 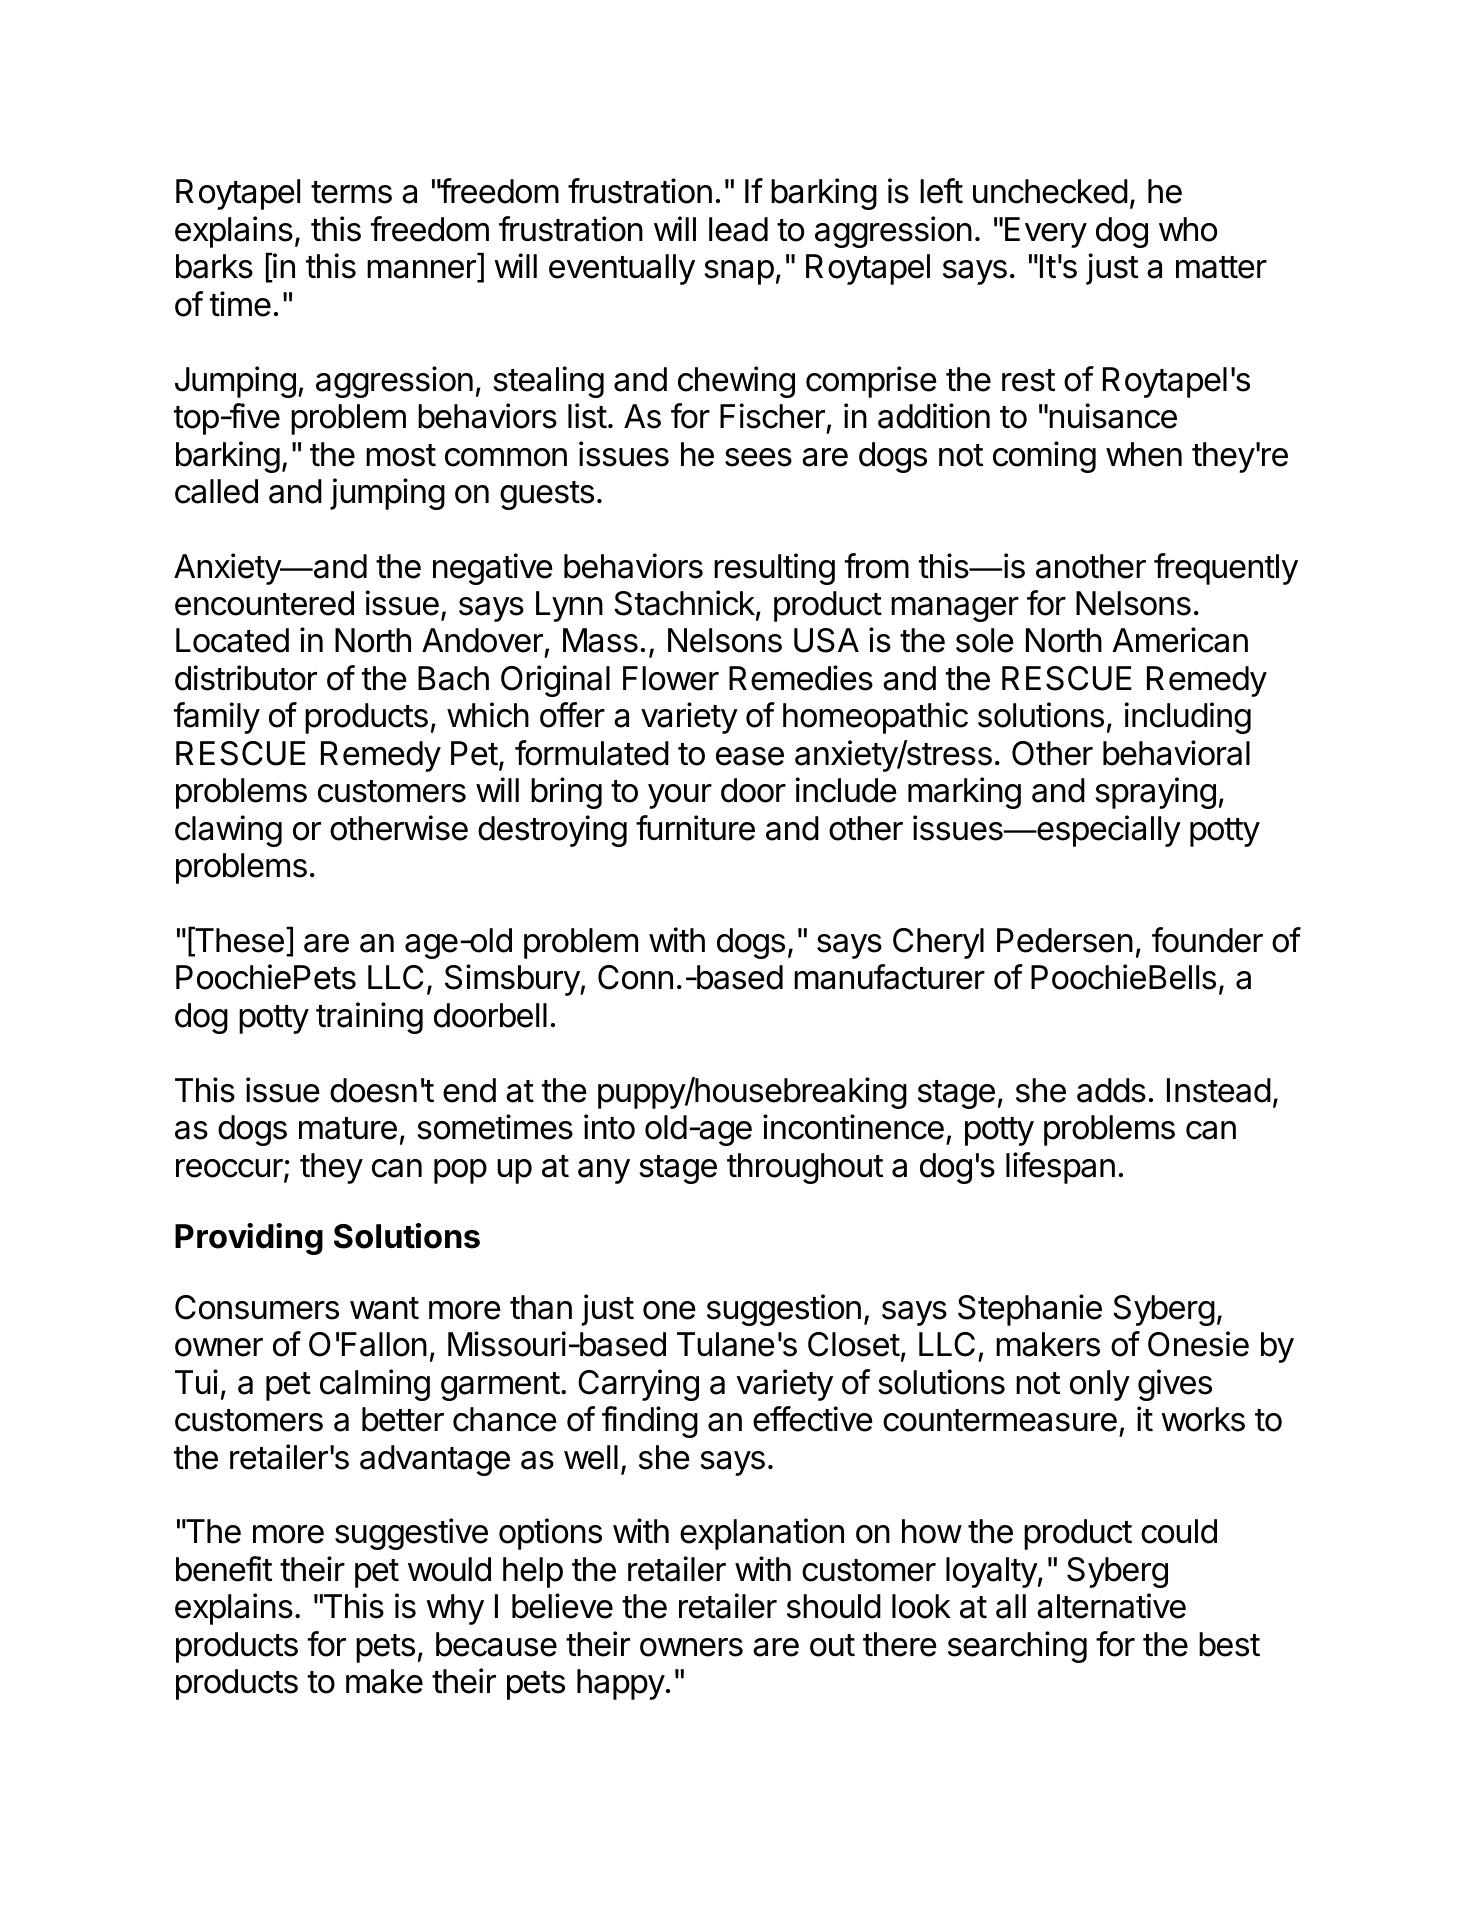 I want to click on lead, so click(x=738, y=229).
